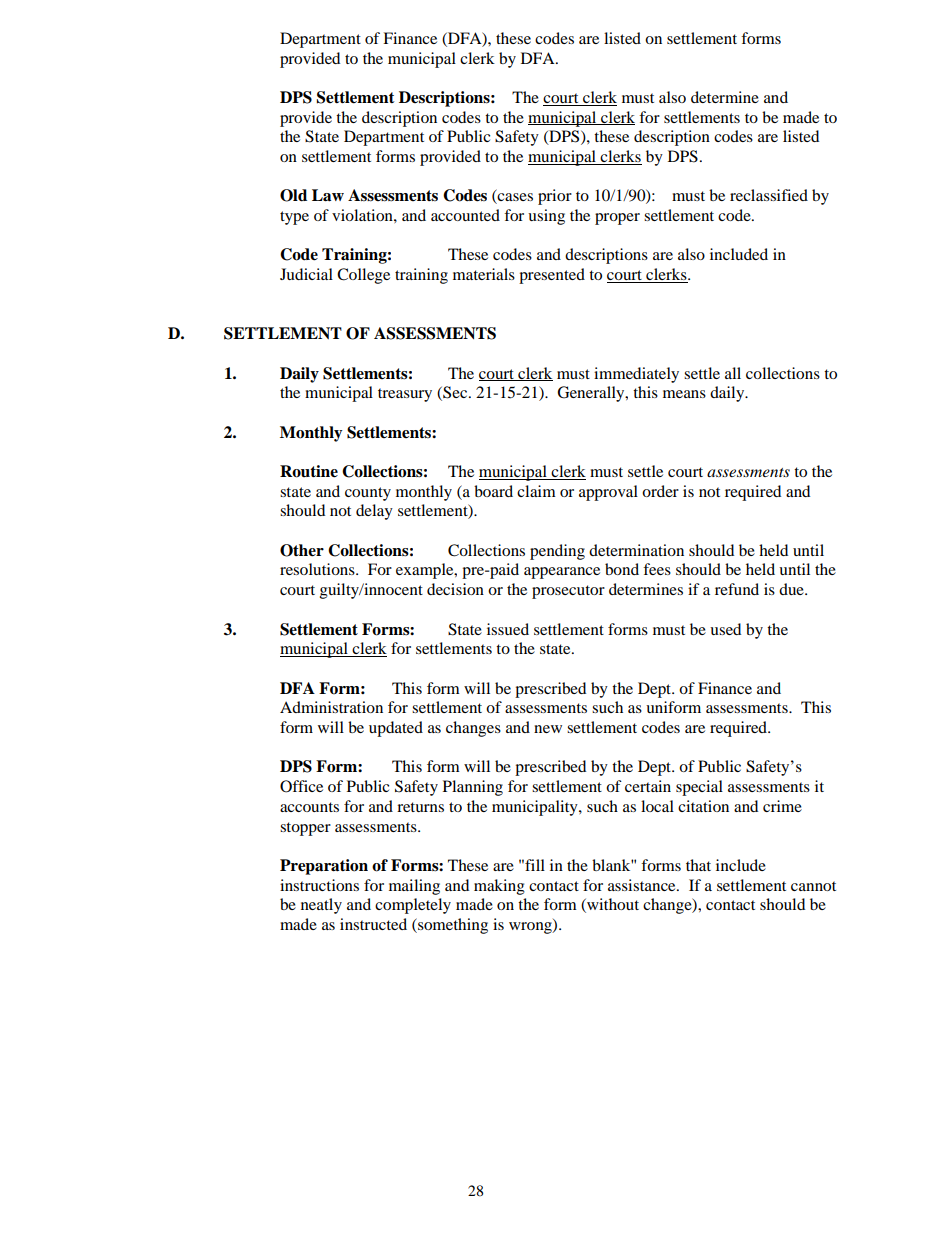  Describe the element at coordinates (557, 552) in the screenshot. I see `pending` at that location.
